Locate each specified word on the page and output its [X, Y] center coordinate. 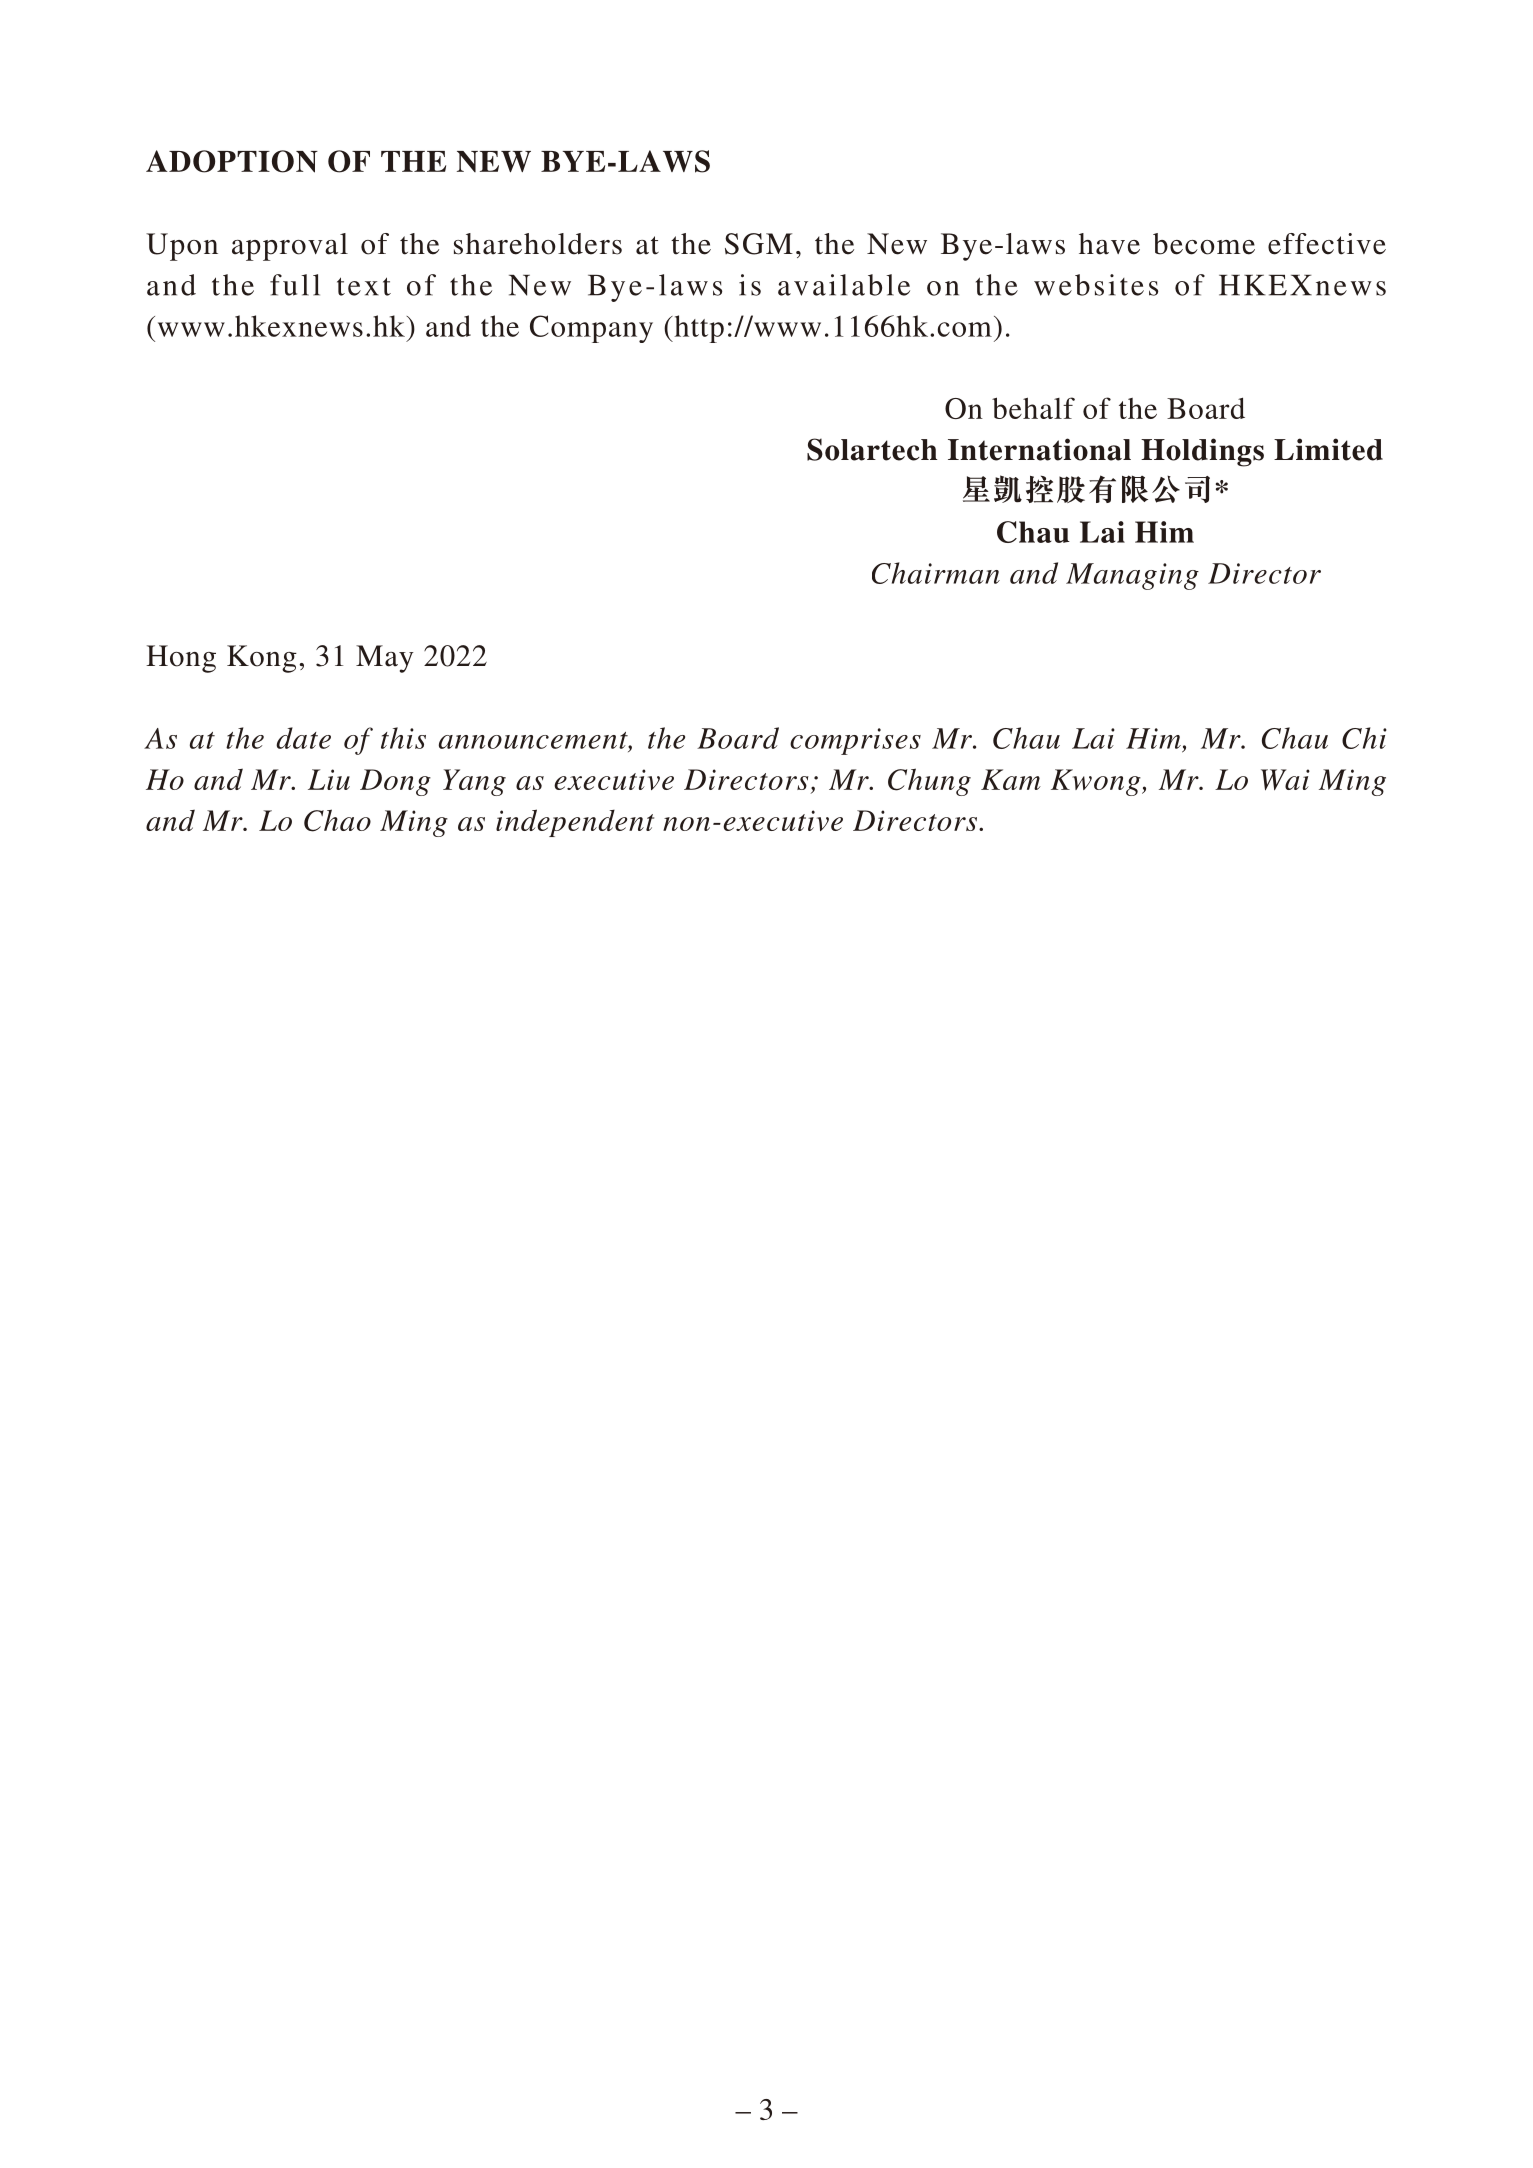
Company [591, 329]
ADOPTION [232, 161]
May [385, 659]
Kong [262, 659]
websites [1096, 285]
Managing [1132, 576]
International [1039, 449]
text [364, 286]
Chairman [936, 573]
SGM [759, 244]
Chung [929, 782]
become [1204, 244]
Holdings [1202, 452]
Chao [337, 820]
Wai [1285, 780]
